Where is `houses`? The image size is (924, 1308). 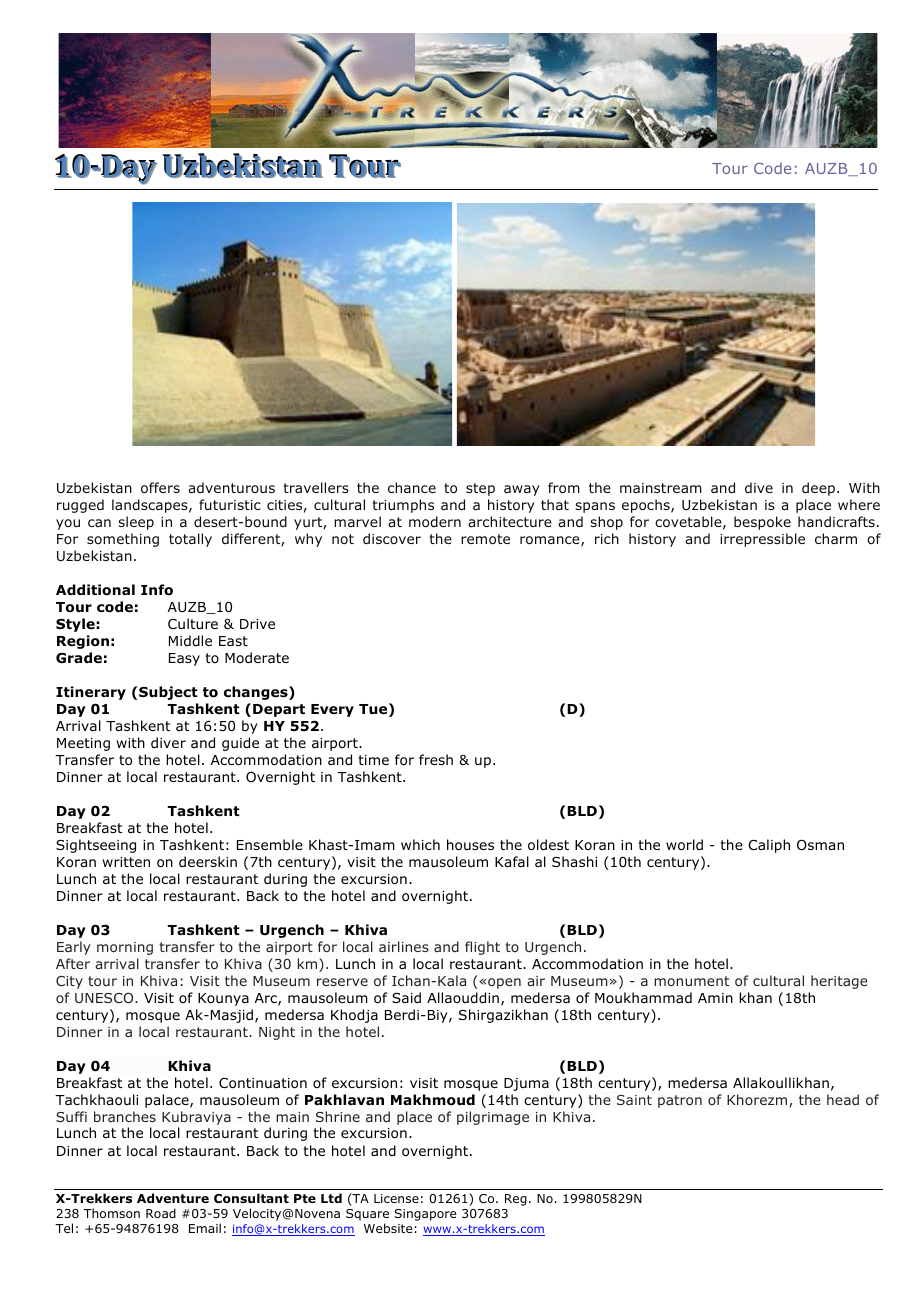
houses is located at coordinates (470, 845).
